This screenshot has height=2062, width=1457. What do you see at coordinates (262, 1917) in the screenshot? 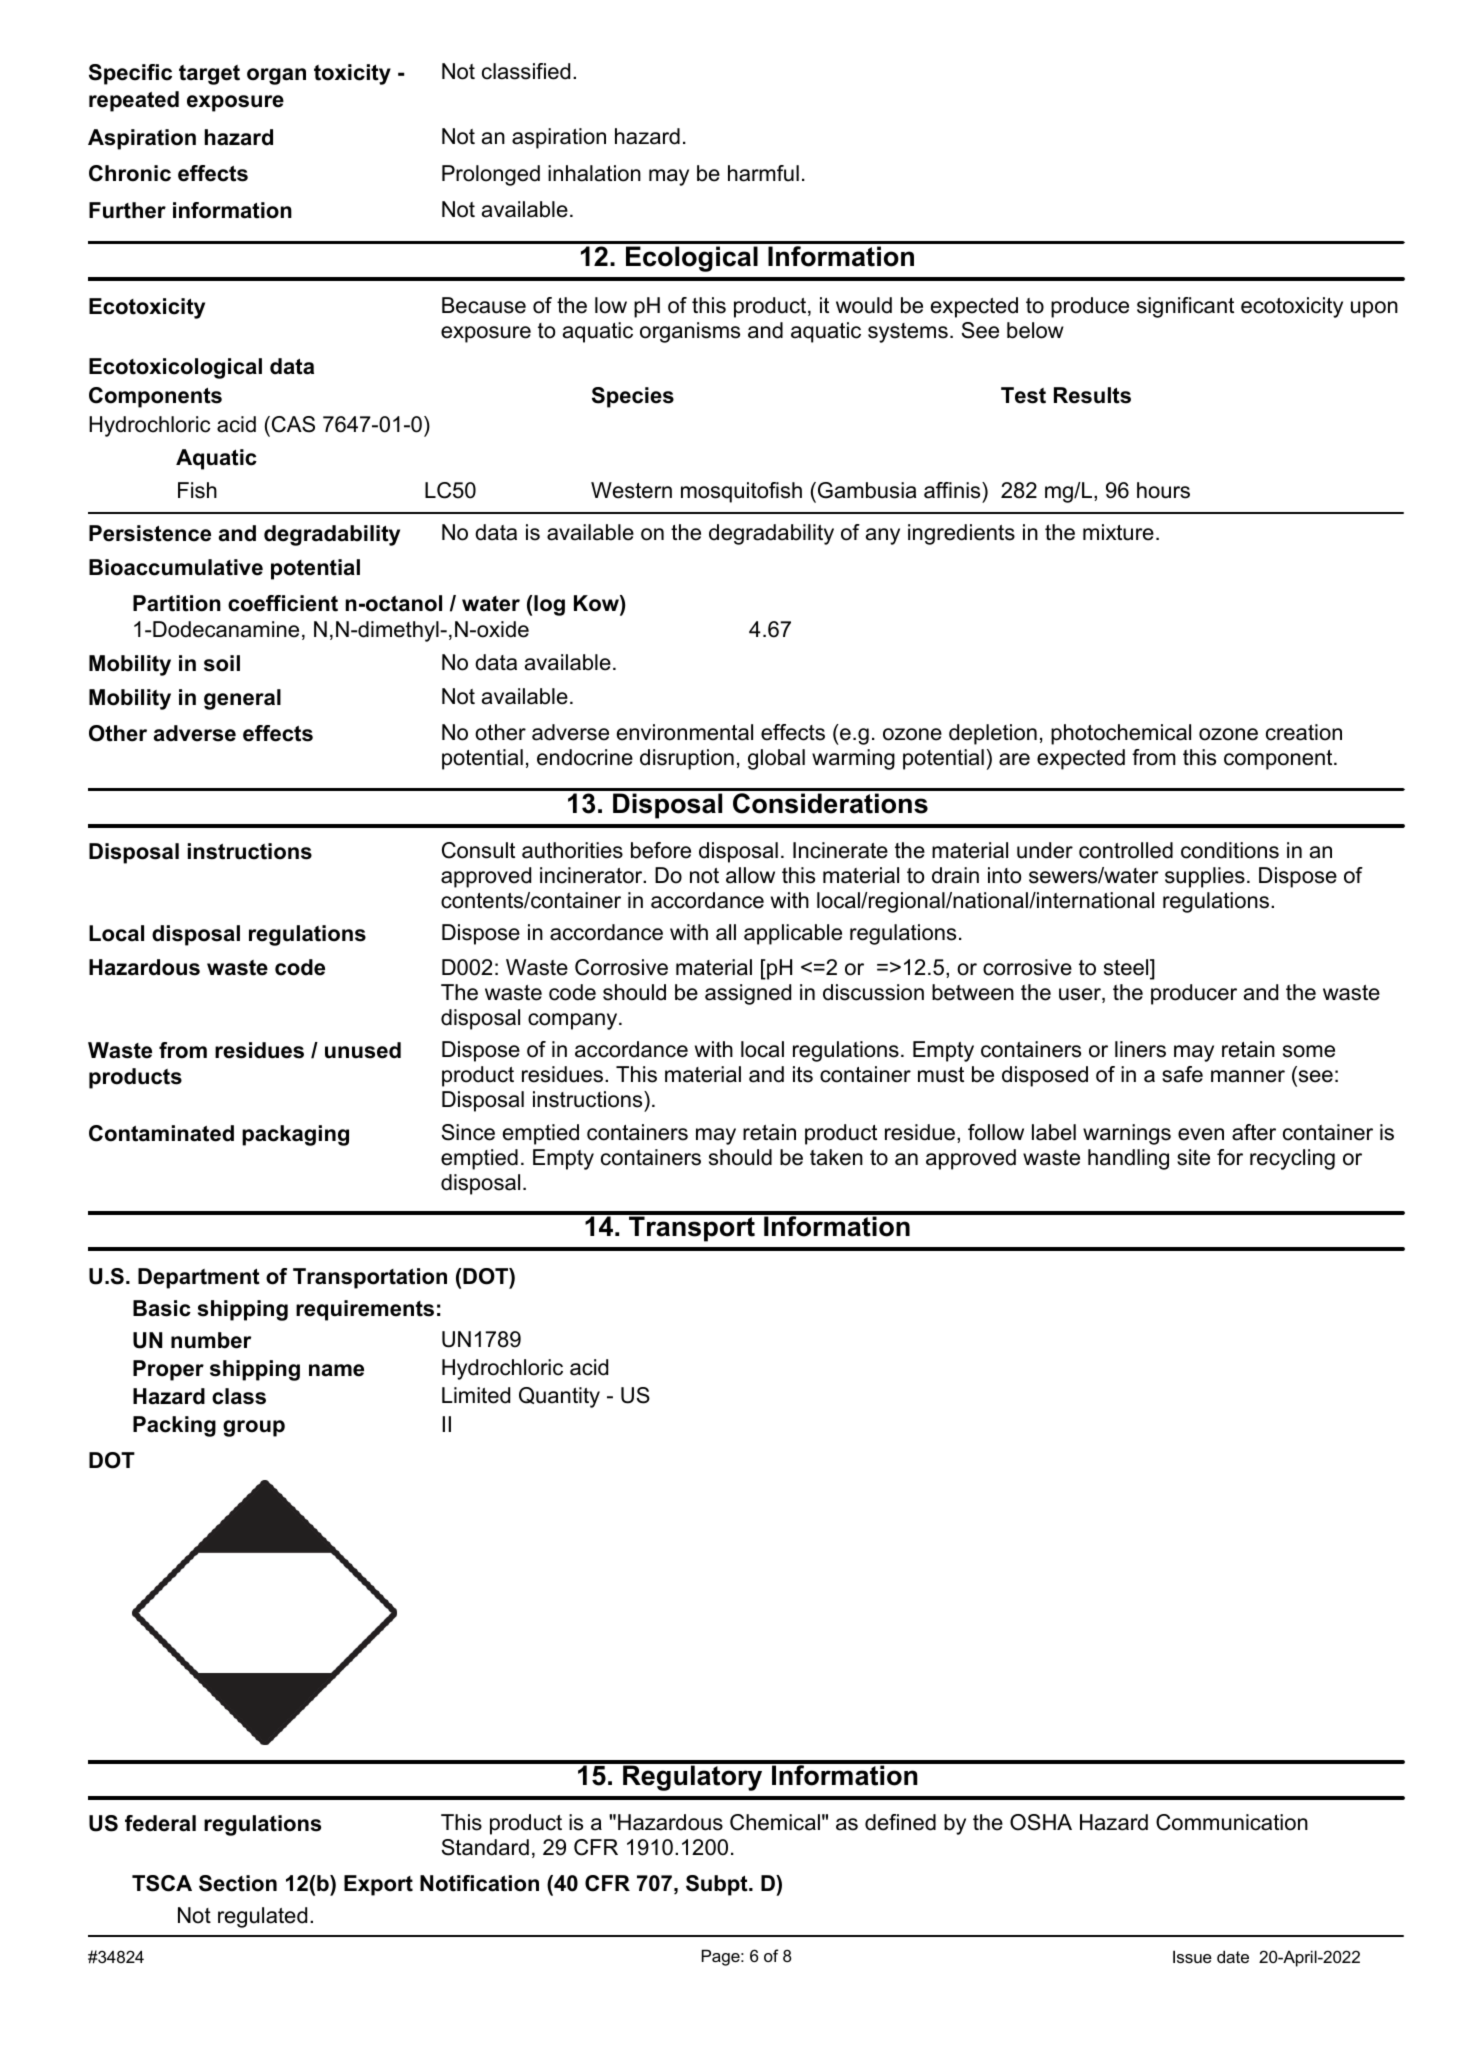
I see `regulated` at bounding box center [262, 1917].
